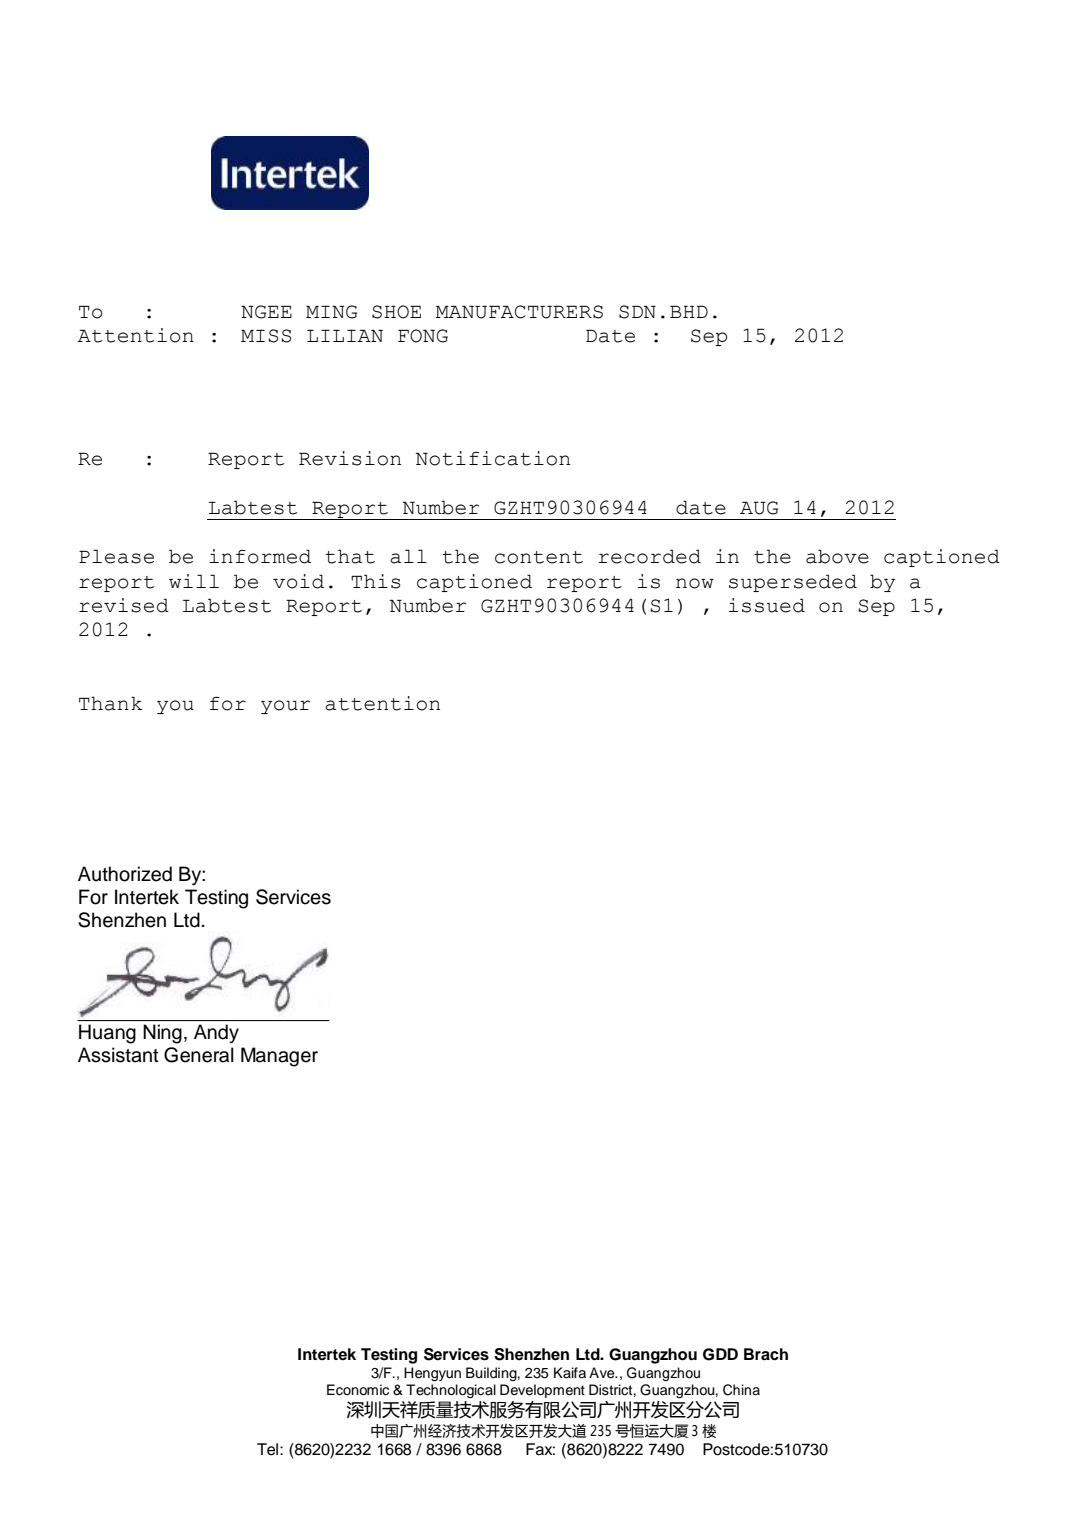 Image resolution: width=1073 pixels, height=1519 pixels. I want to click on MISS, so click(266, 336).
